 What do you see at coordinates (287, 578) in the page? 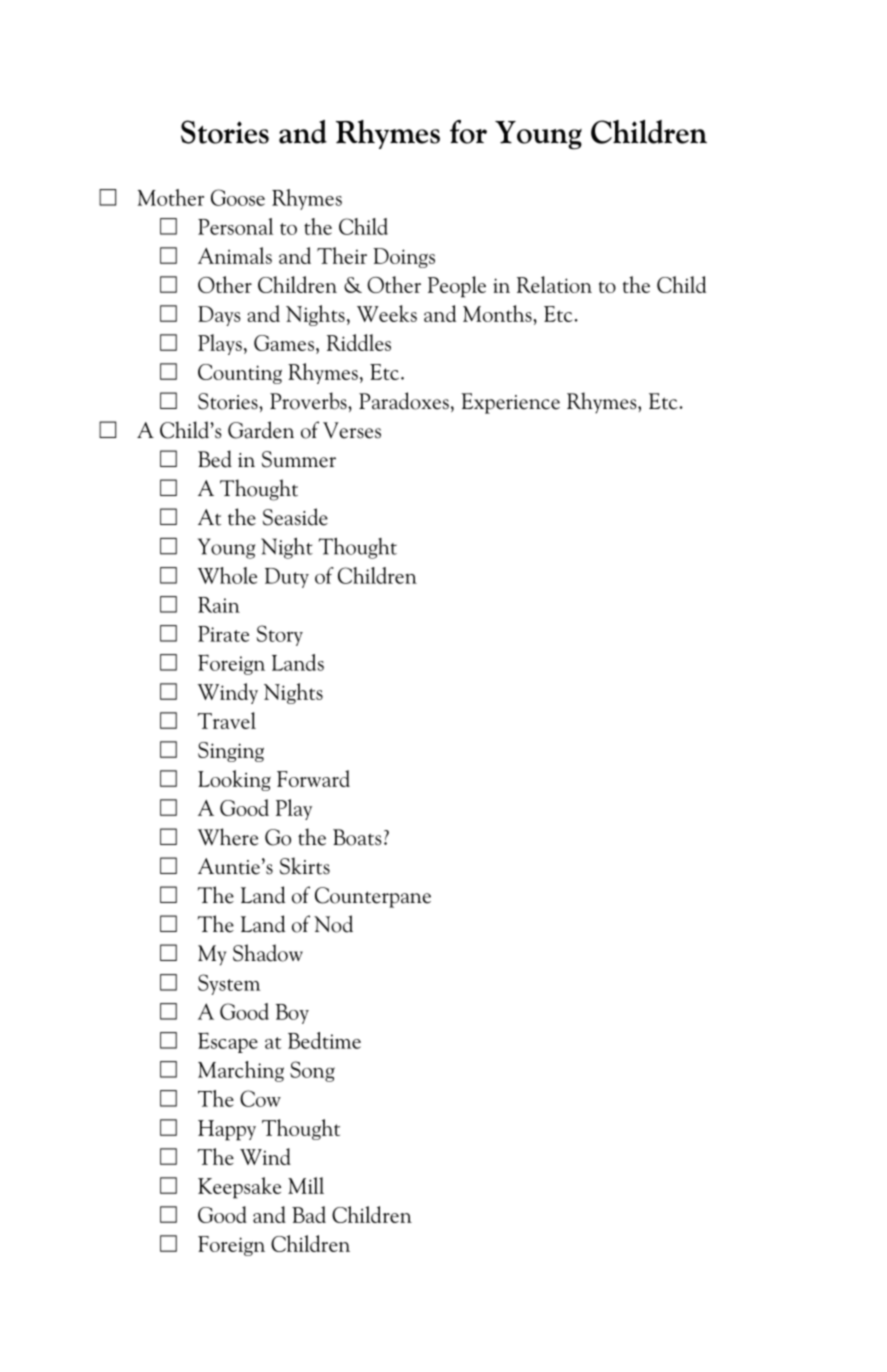
I see `Duty` at bounding box center [287, 578].
